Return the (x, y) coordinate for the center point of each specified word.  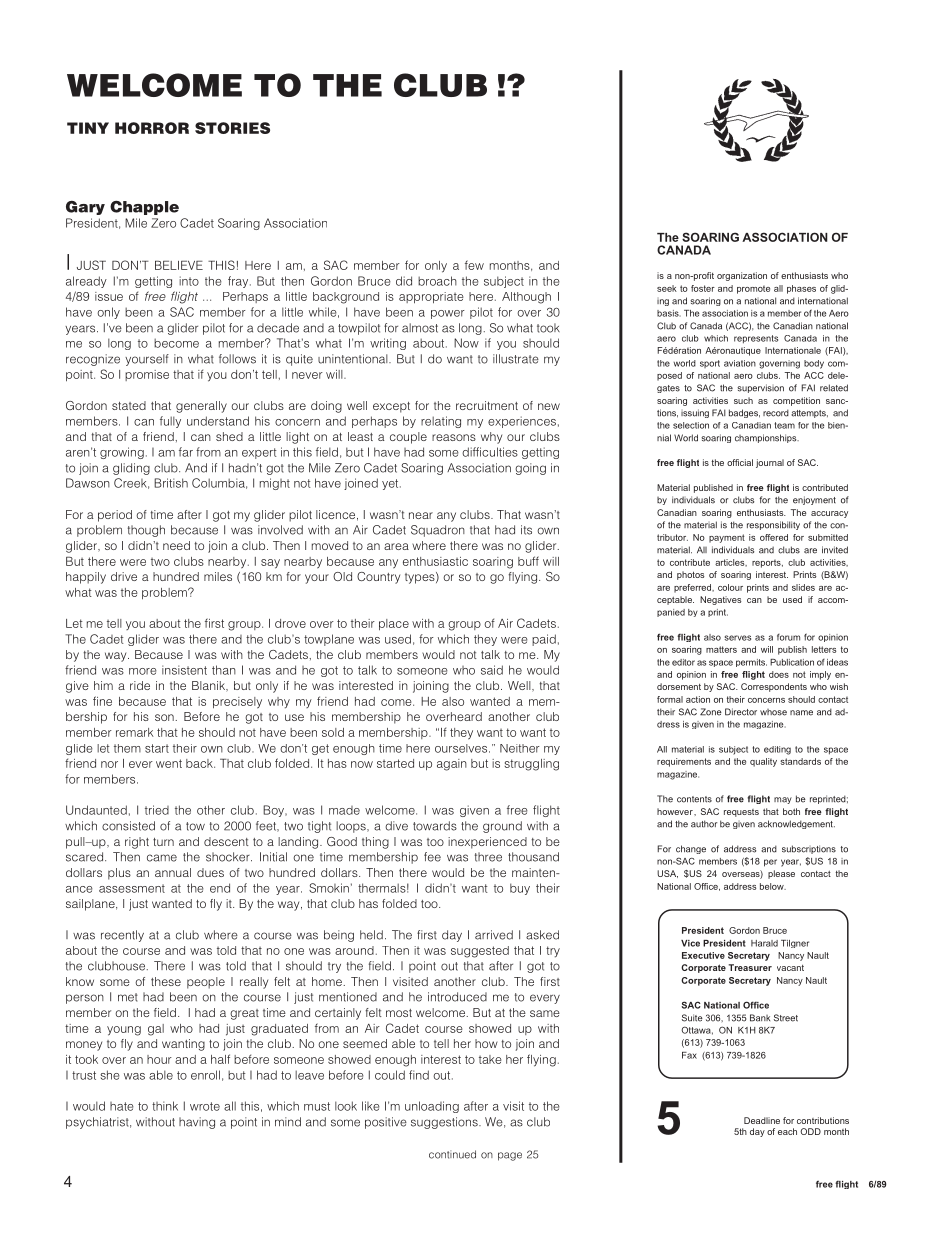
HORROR (152, 128)
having (197, 1123)
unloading (432, 1107)
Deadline (762, 1120)
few (474, 265)
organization (742, 276)
